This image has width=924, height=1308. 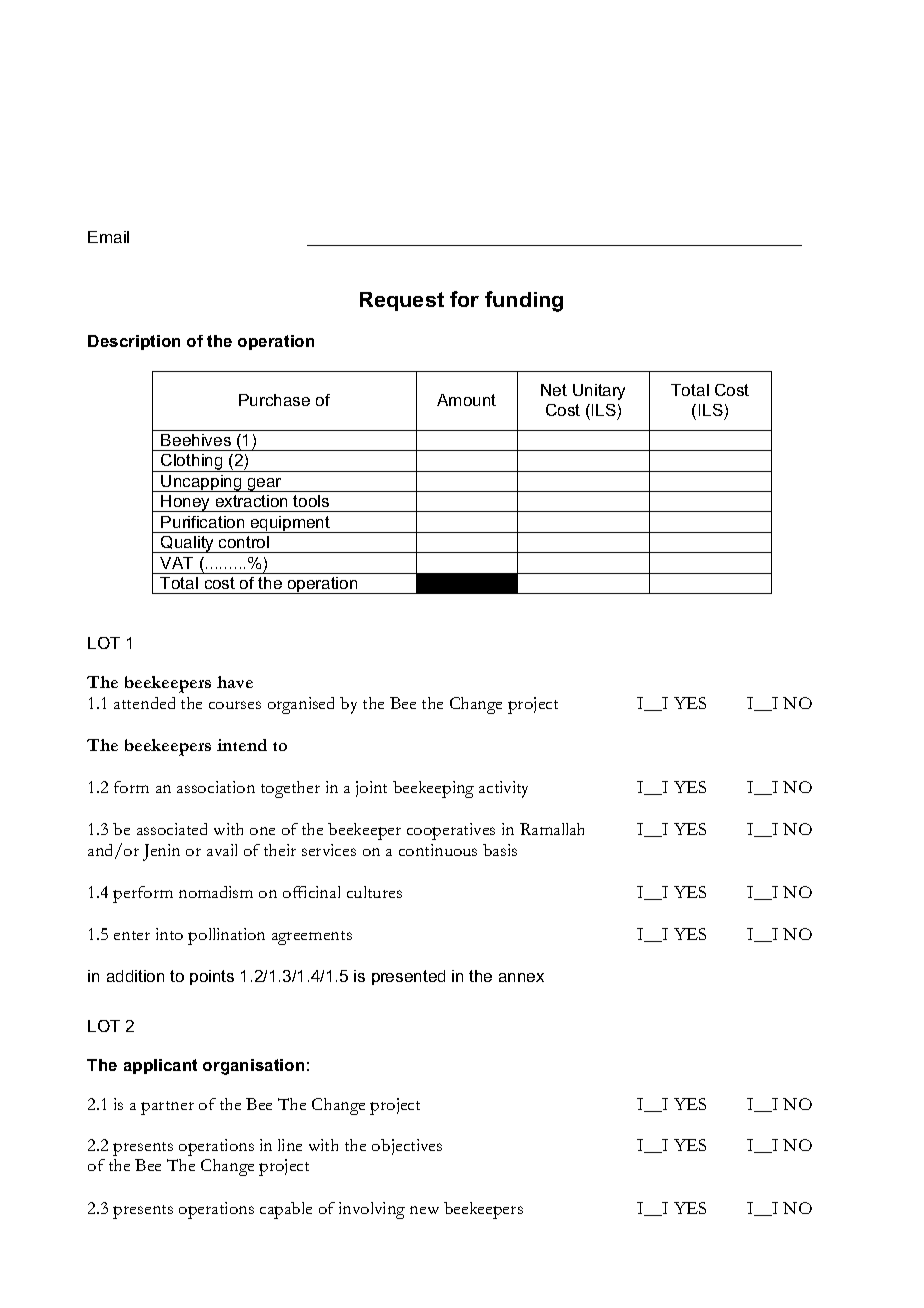 What do you see at coordinates (172, 829) in the image?
I see `associated` at bounding box center [172, 829].
